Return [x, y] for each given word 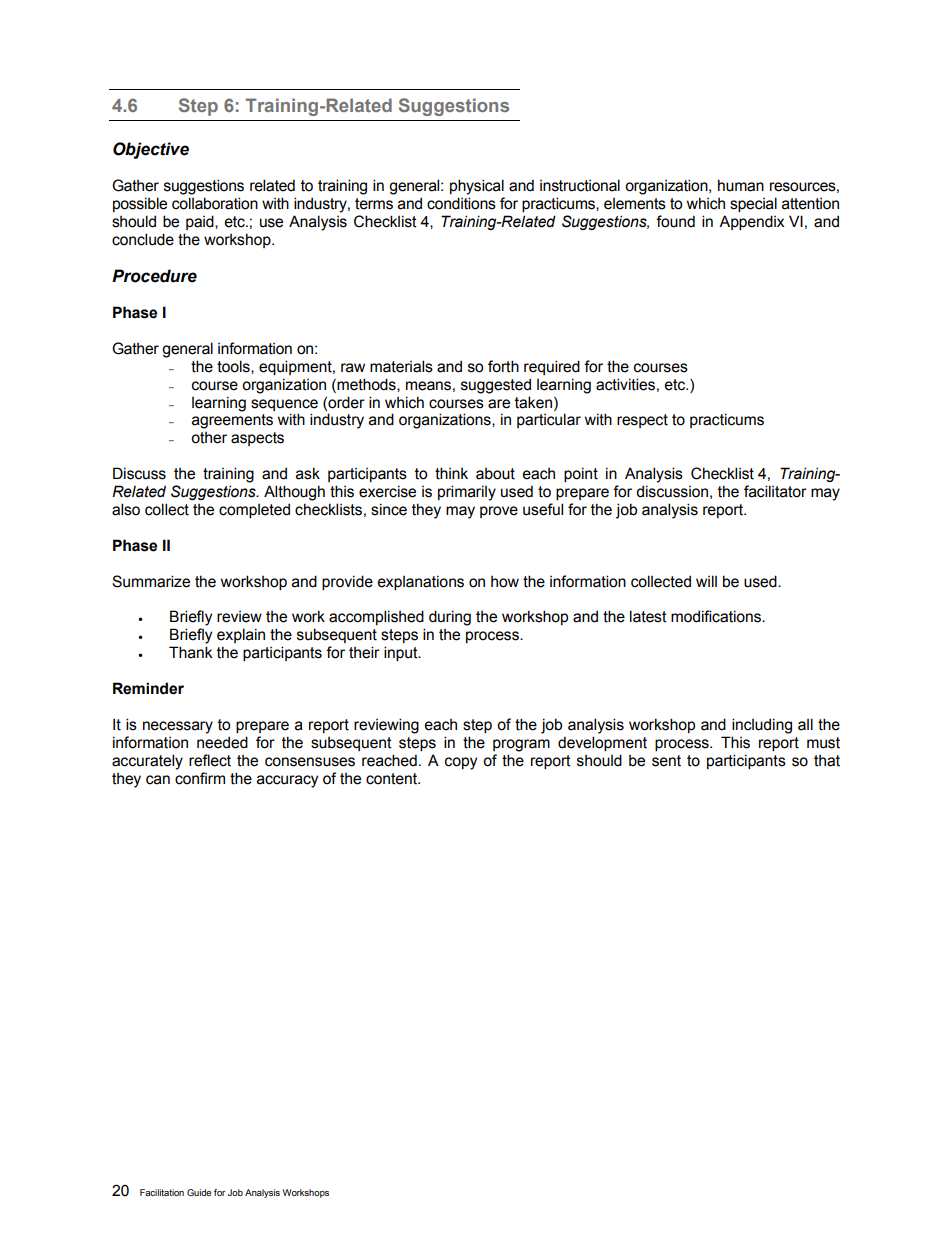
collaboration [215, 203]
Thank [191, 652]
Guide [199, 1192]
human [741, 185]
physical [477, 187]
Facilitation [162, 1192]
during [450, 618]
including [762, 726]
